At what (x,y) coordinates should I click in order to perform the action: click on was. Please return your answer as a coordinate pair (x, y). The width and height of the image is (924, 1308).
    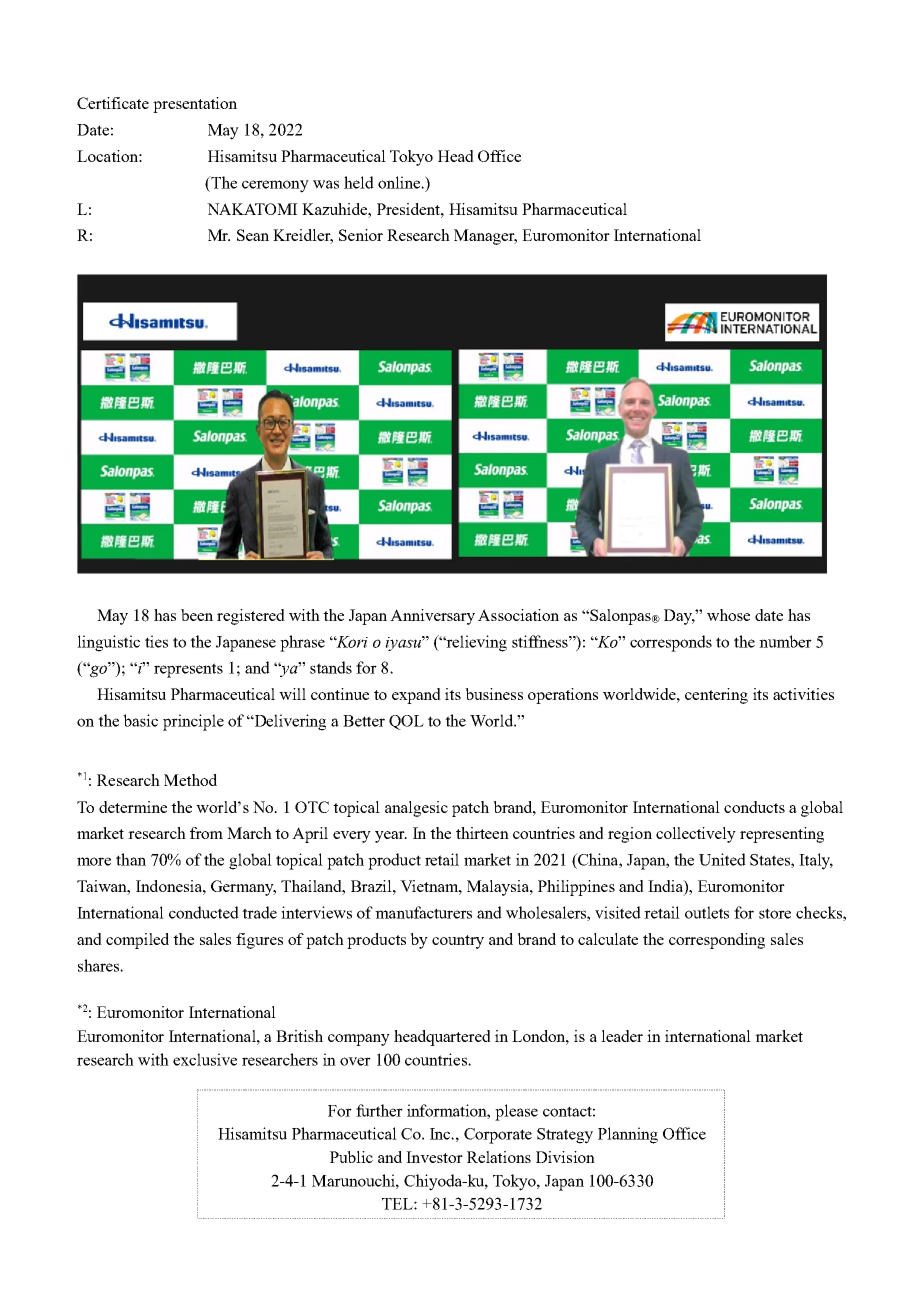
    Looking at the image, I should click on (326, 184).
